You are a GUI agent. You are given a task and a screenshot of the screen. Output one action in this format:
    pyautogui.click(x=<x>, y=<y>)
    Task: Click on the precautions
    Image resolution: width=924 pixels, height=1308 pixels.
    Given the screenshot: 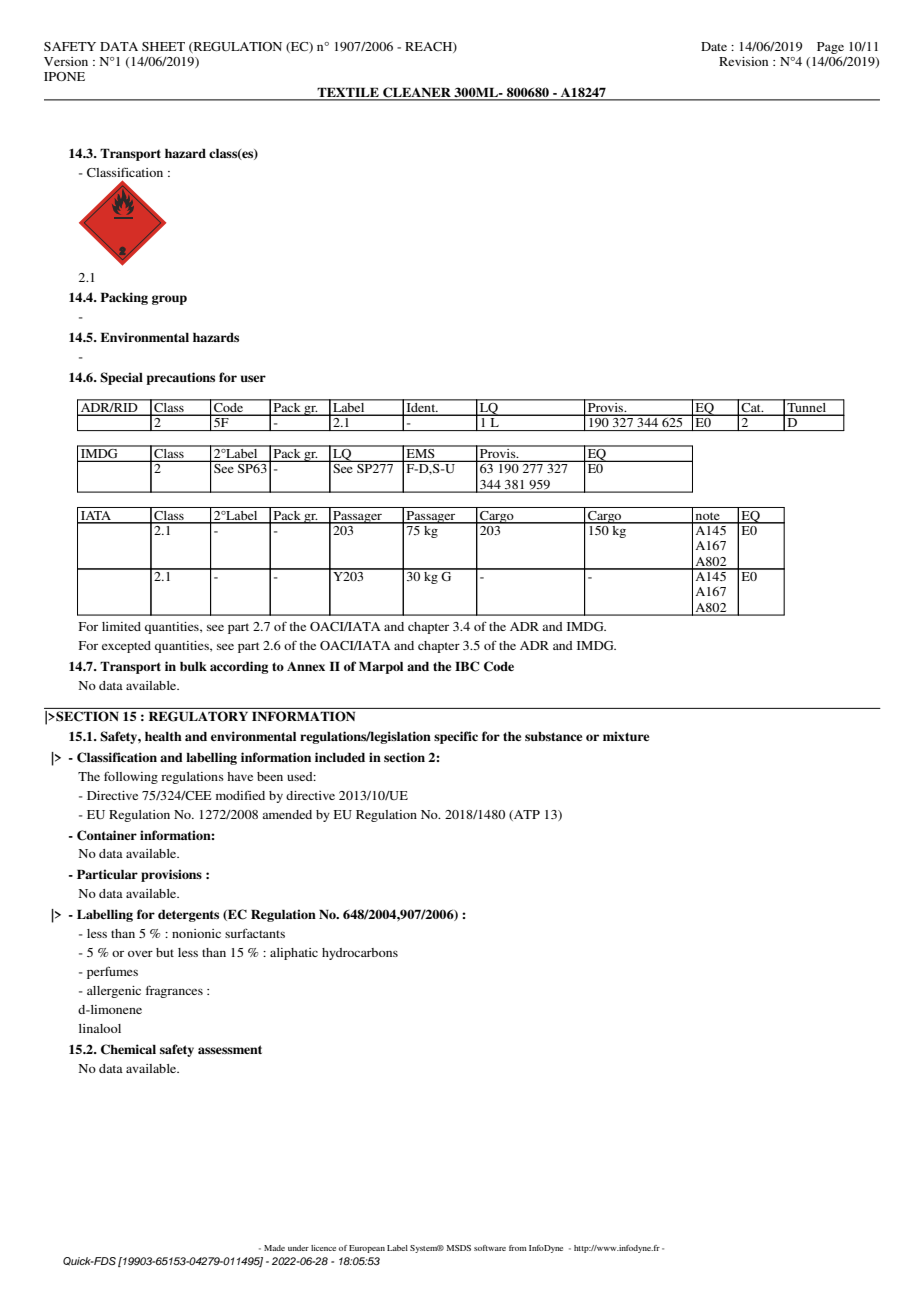 What is the action you would take?
    pyautogui.click(x=180, y=378)
